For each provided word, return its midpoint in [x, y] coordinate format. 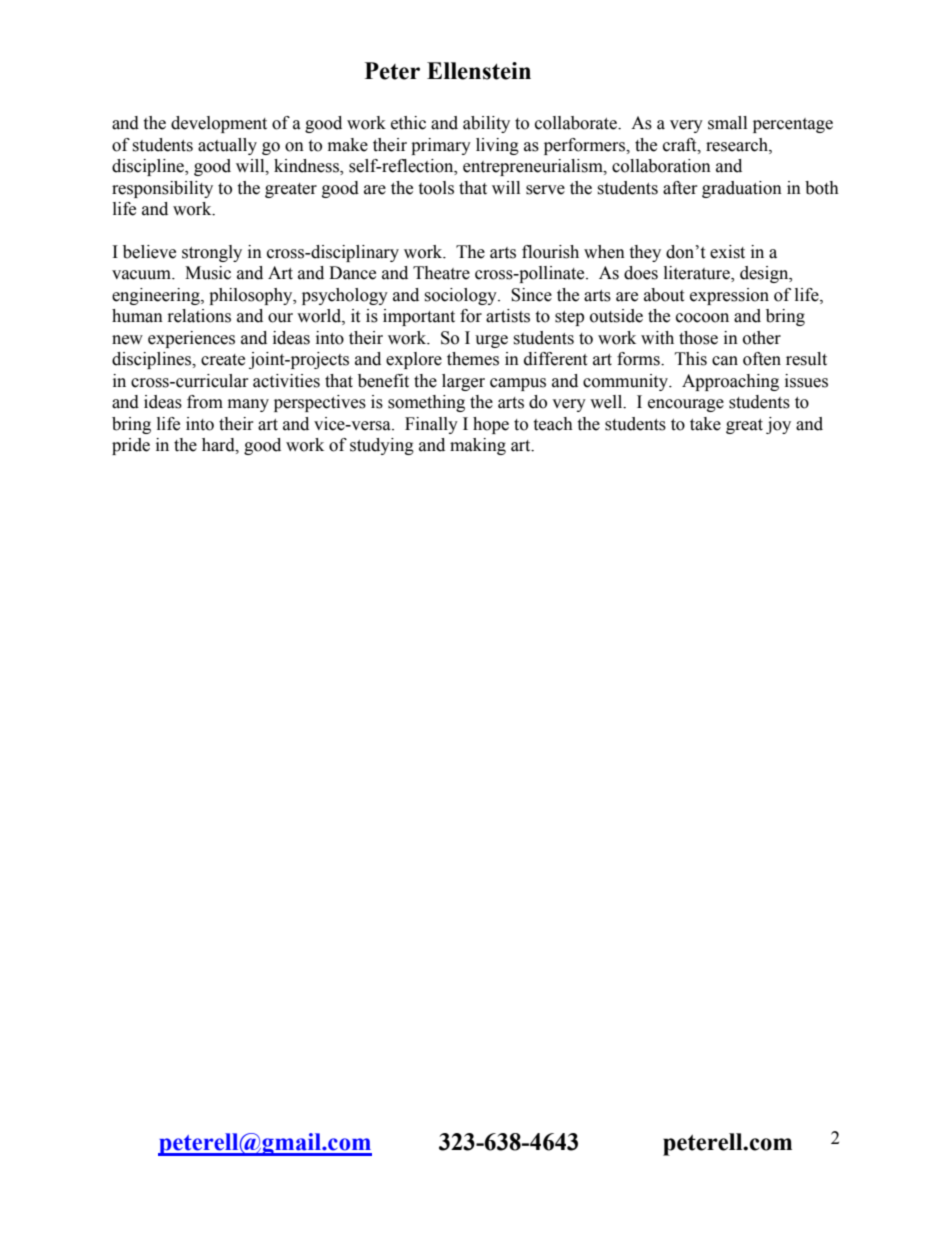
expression [729, 296]
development [219, 124]
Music [208, 273]
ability [486, 124]
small [727, 123]
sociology [461, 296]
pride [131, 446]
